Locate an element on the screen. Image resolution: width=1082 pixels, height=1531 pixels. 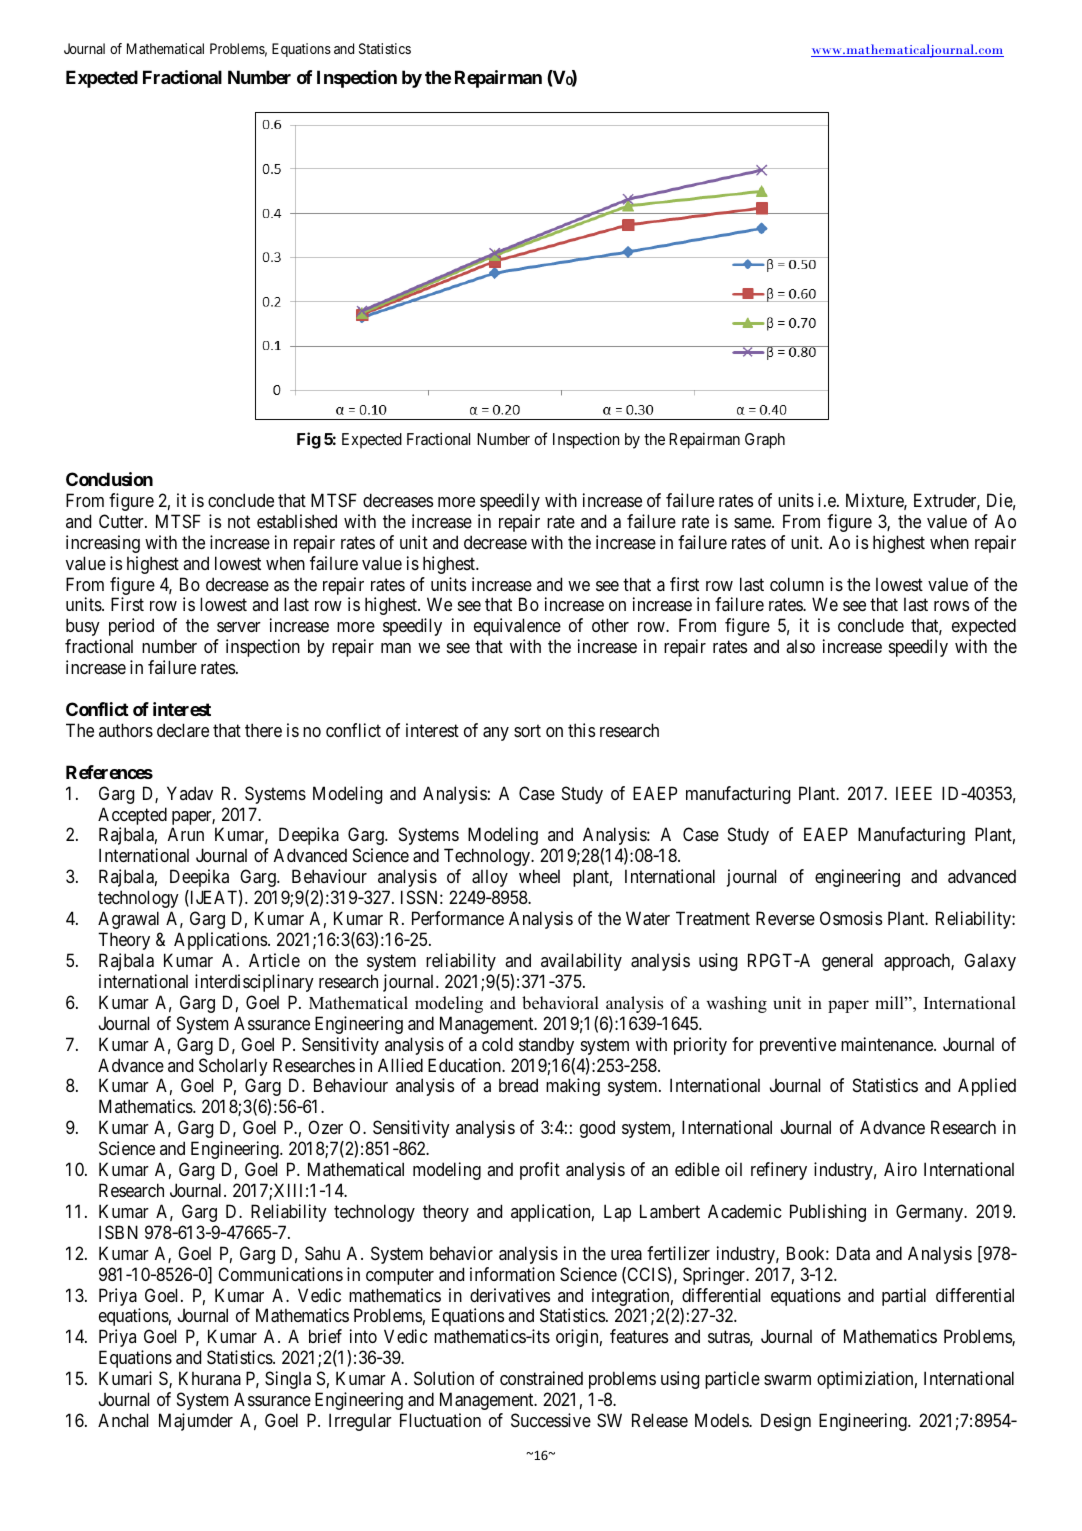
ISBN is located at coordinates (118, 1232).
